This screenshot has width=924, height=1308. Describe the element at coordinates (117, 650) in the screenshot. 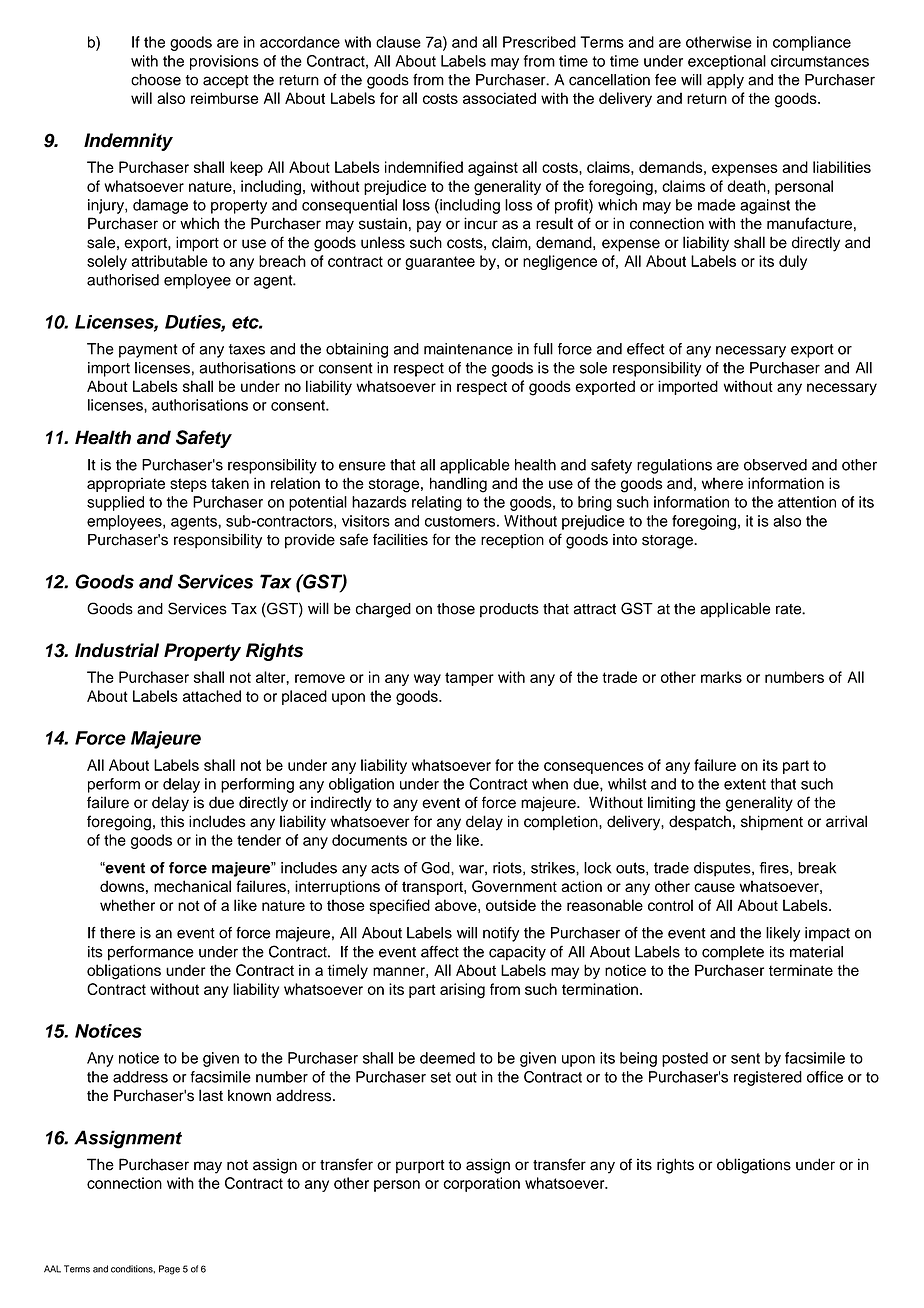

I see `Industrial` at that location.
